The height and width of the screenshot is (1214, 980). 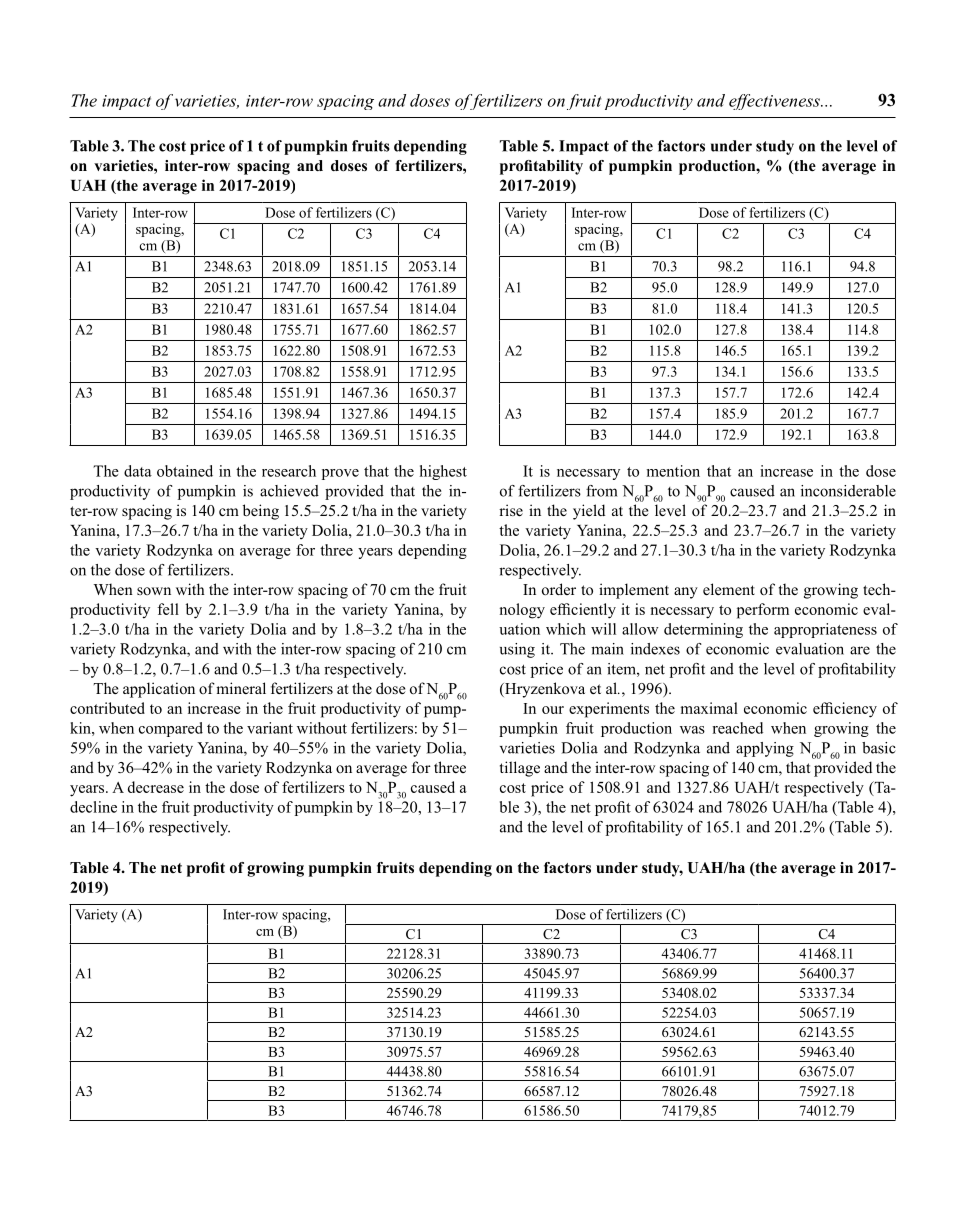 I want to click on prove, so click(x=340, y=474).
